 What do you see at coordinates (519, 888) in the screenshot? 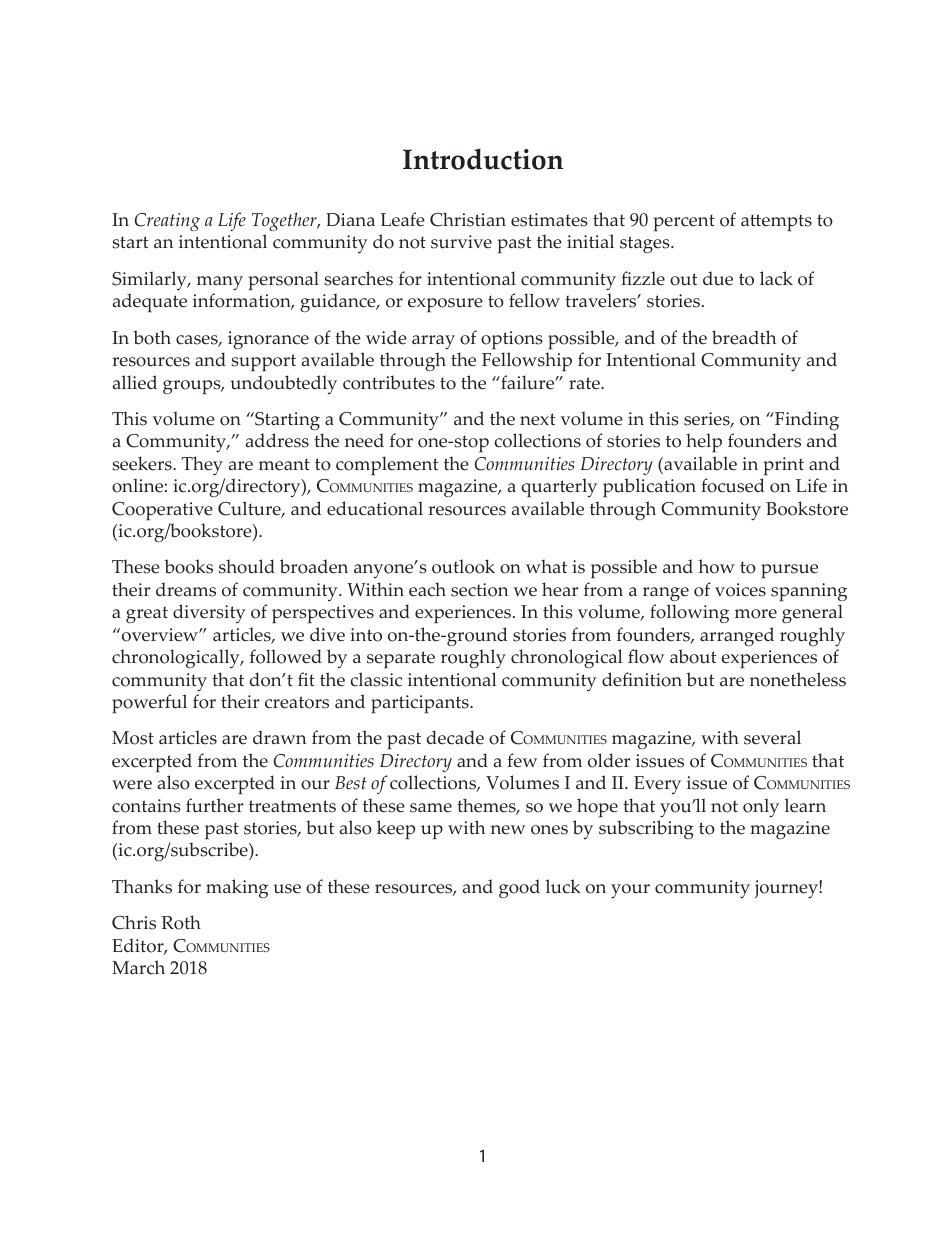
I see `good` at bounding box center [519, 888].
